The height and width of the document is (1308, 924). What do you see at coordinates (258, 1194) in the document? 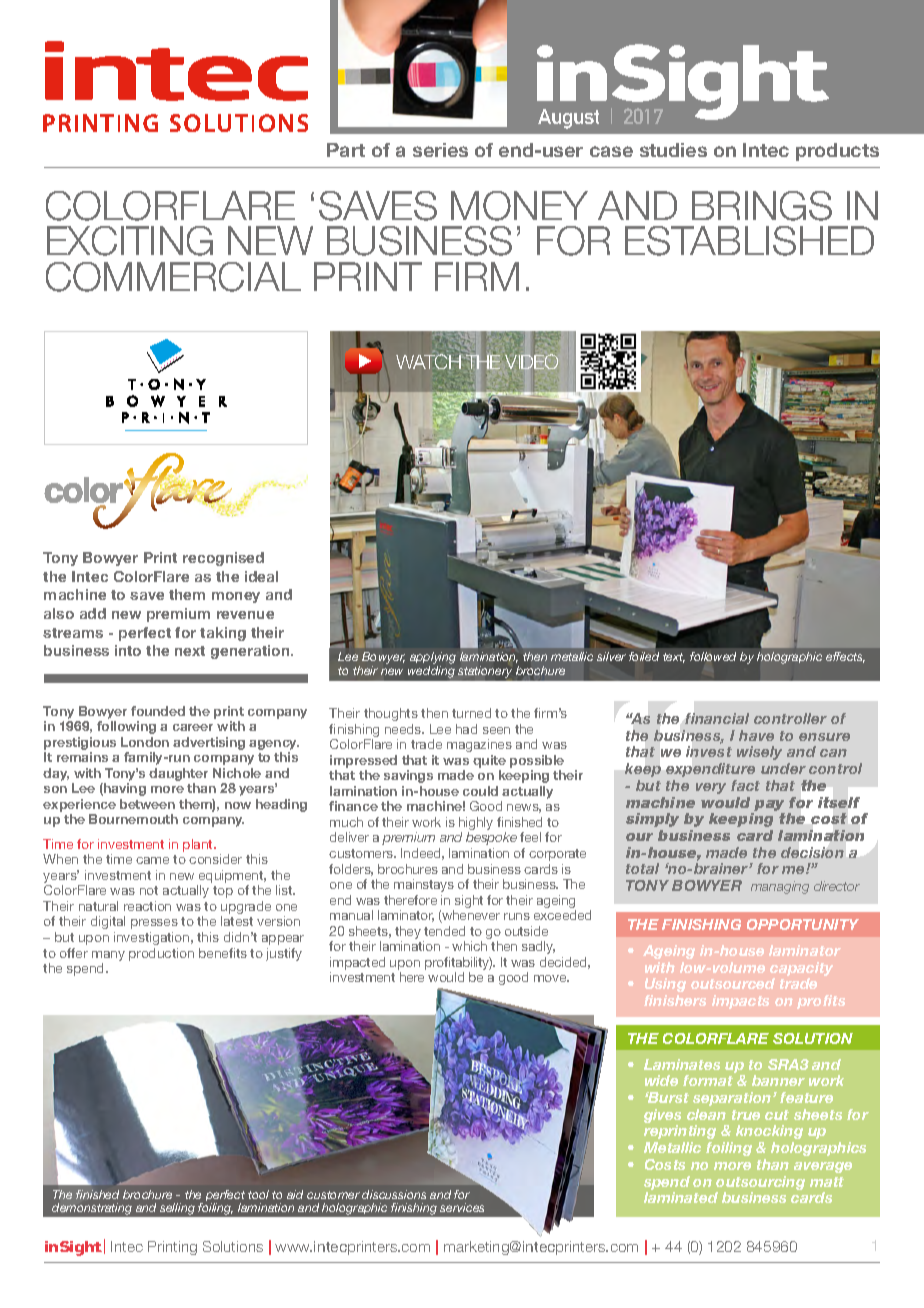
I see `tool` at bounding box center [258, 1194].
